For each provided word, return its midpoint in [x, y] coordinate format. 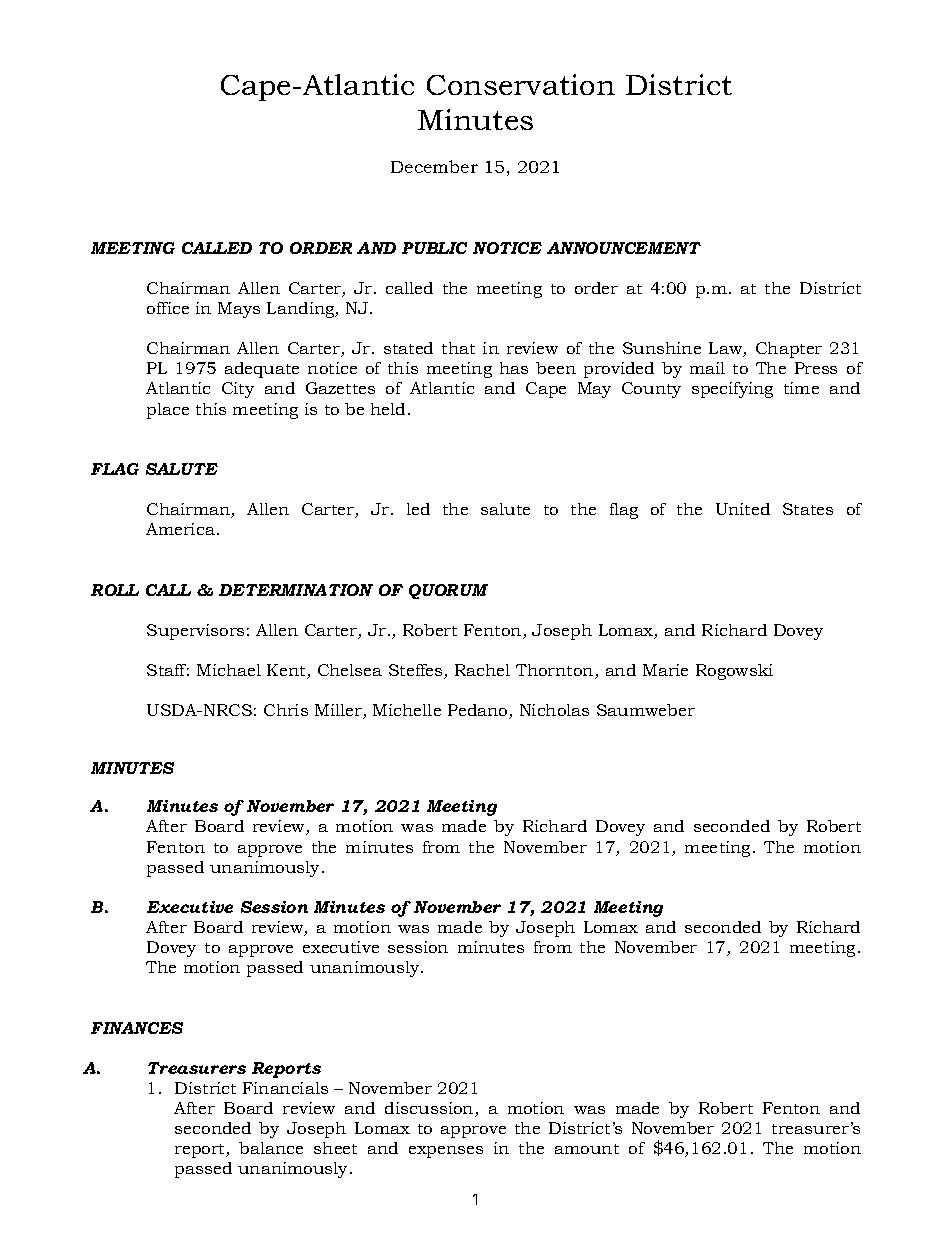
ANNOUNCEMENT [624, 248]
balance [271, 1148]
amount [587, 1149]
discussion [430, 1109]
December [434, 166]
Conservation [521, 84]
